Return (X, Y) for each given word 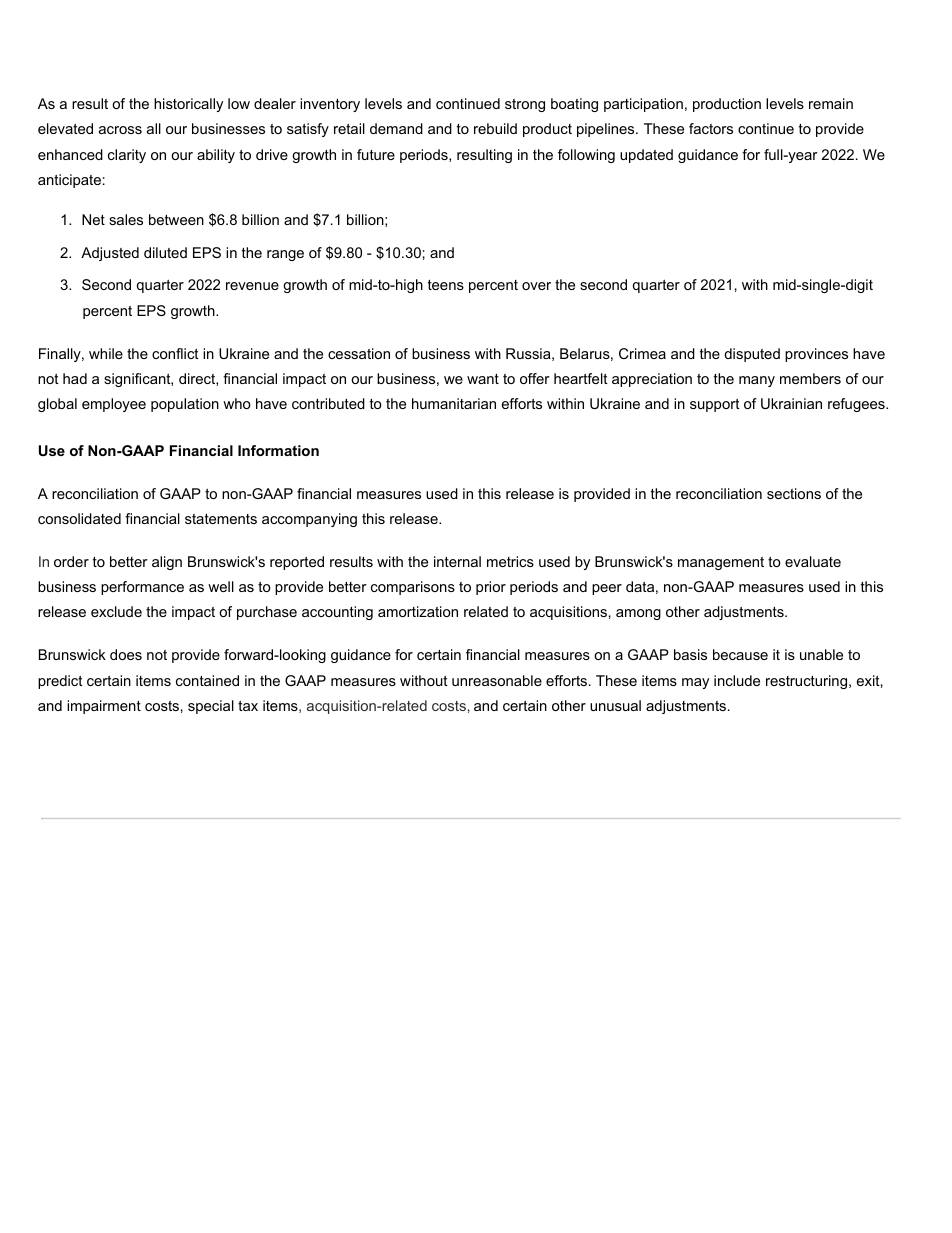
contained (207, 680)
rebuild (495, 128)
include (737, 680)
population (185, 405)
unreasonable (497, 680)
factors (711, 128)
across (120, 130)
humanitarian (454, 403)
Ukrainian (791, 403)
